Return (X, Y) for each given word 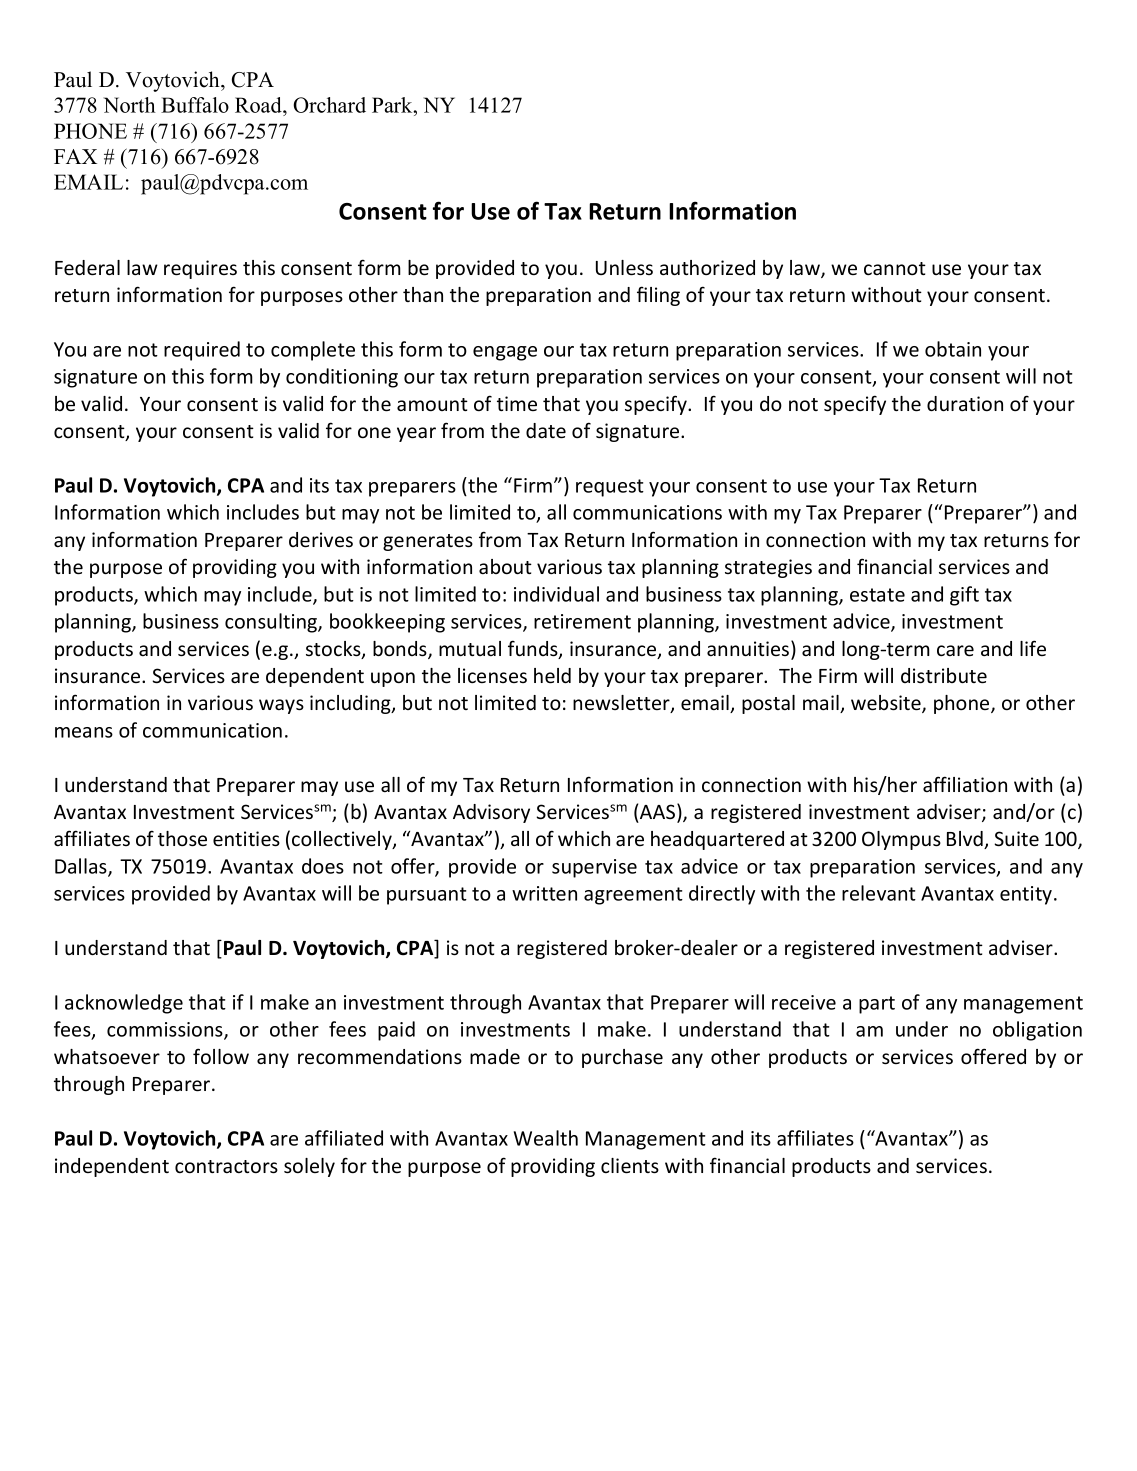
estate (877, 595)
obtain (953, 349)
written (544, 893)
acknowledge (124, 1004)
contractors (226, 1167)
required (202, 351)
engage (505, 353)
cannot (895, 268)
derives (321, 540)
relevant (879, 893)
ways (281, 706)
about (505, 566)
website (887, 704)
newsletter (622, 704)
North (129, 105)
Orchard (329, 105)
